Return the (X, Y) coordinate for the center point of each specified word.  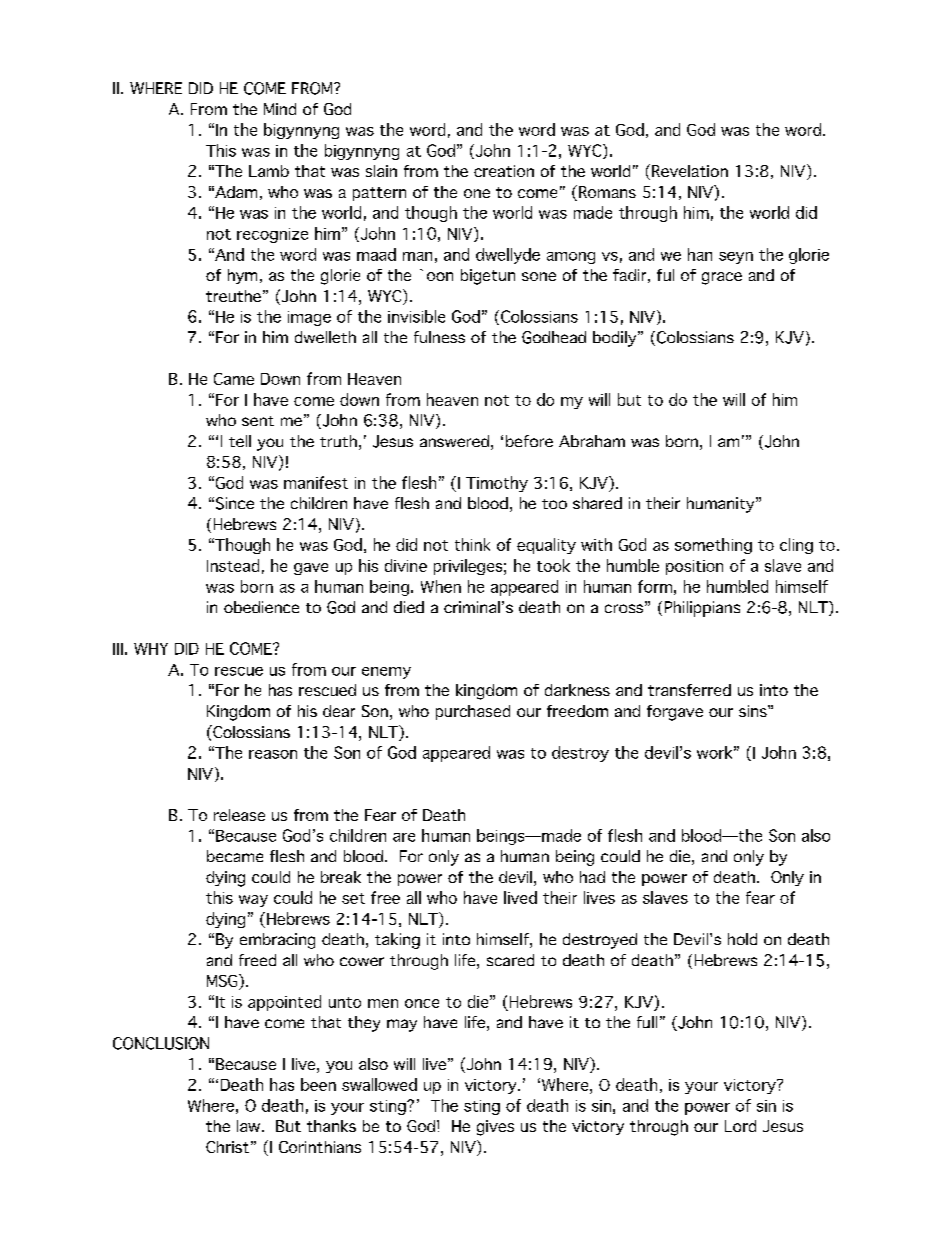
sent (258, 421)
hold (742, 939)
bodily (616, 339)
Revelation (690, 171)
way (253, 901)
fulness (439, 337)
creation (504, 171)
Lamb (269, 171)
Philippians (702, 609)
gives (495, 1128)
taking (397, 941)
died (409, 607)
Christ (227, 1147)
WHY (151, 649)
